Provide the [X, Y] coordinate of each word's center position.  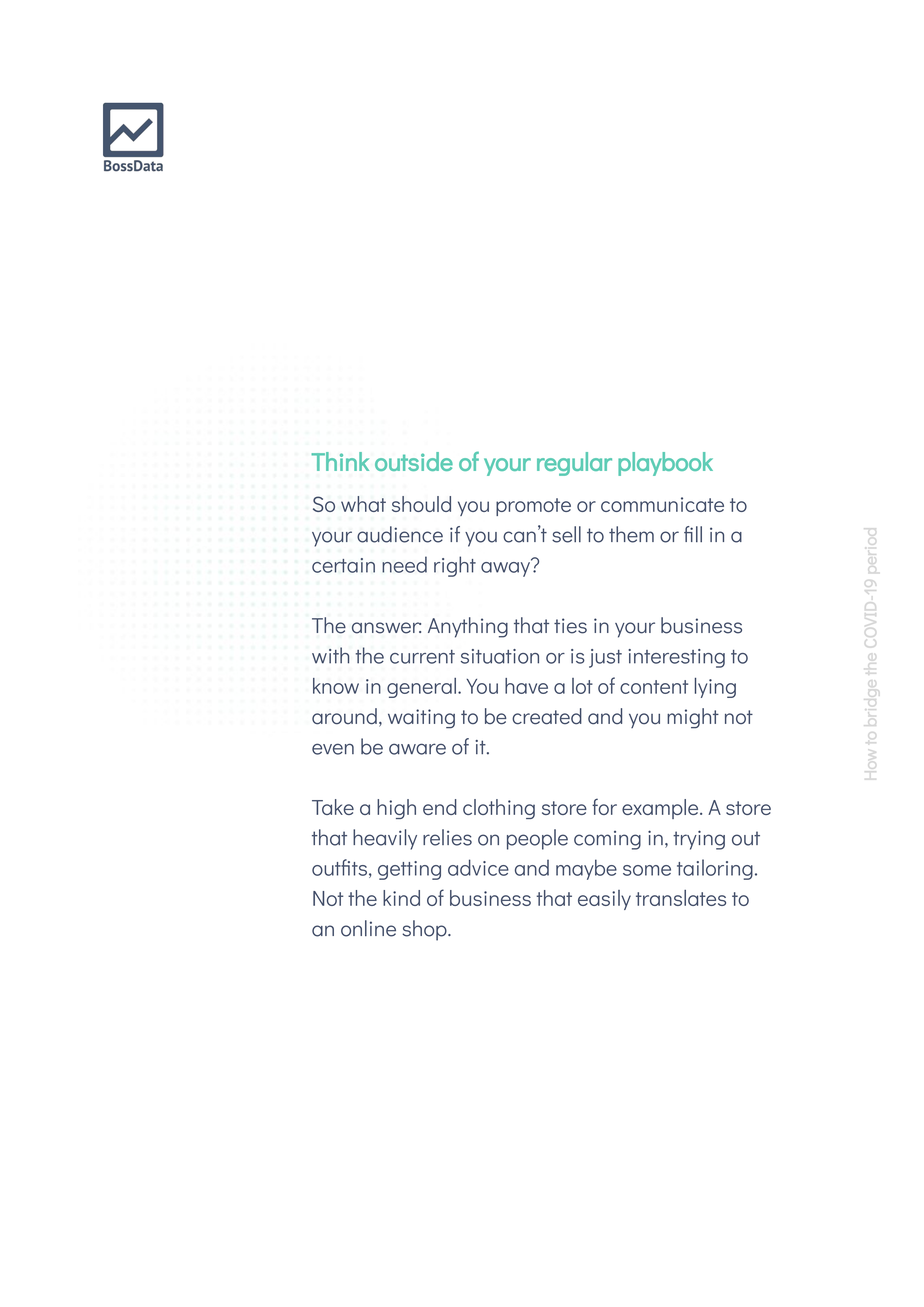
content [654, 687]
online [368, 928]
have [526, 686]
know [336, 686]
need [404, 564]
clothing [499, 809]
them [631, 534]
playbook [665, 464]
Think [340, 461]
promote [533, 507]
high [396, 809]
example [661, 809]
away [507, 568]
